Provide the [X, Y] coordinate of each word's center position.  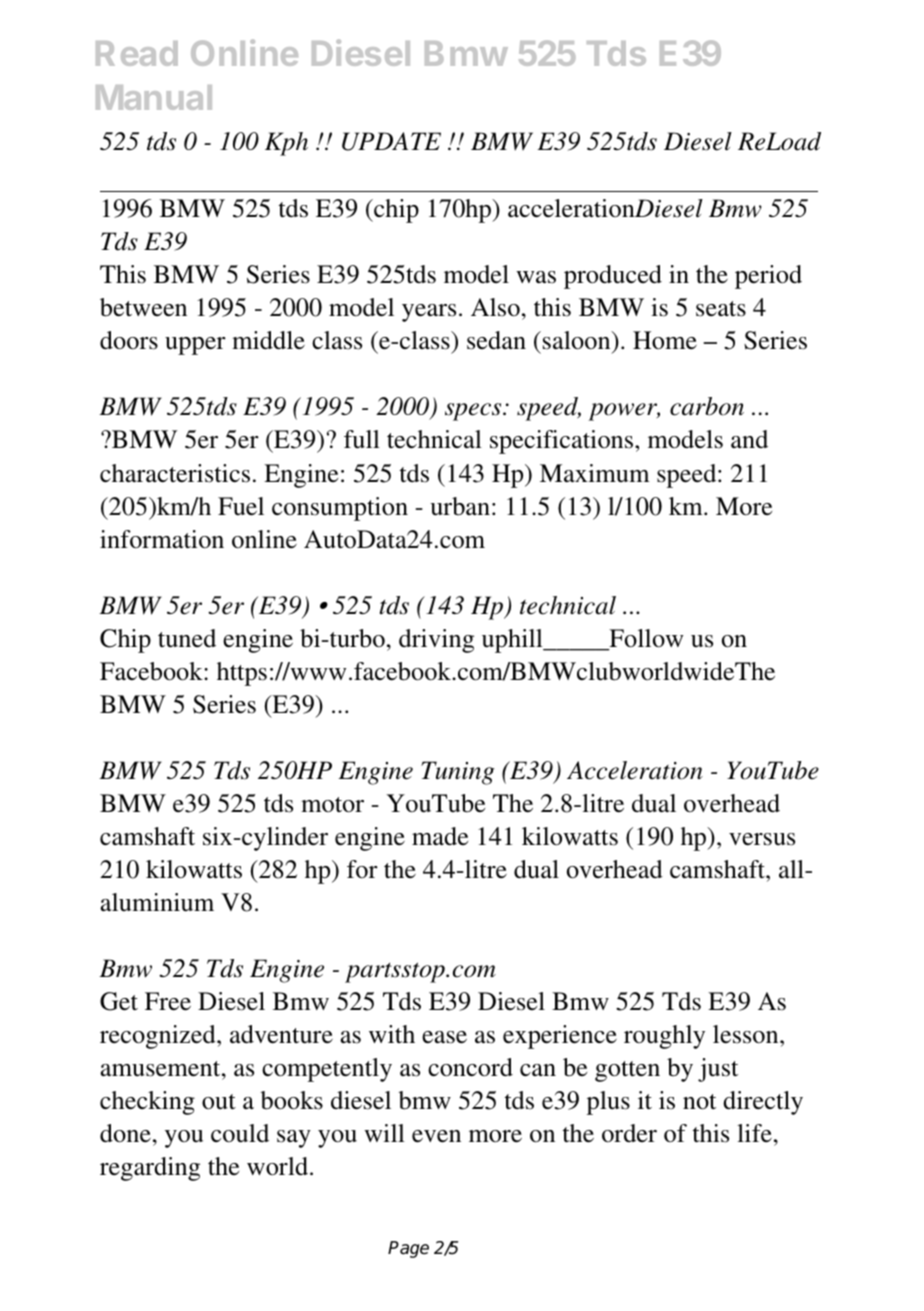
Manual [154, 97]
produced [613, 277]
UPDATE [391, 141]
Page [408, 1249]
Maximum [595, 473]
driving [436, 641]
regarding [150, 1169]
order [629, 1133]
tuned [187, 638]
